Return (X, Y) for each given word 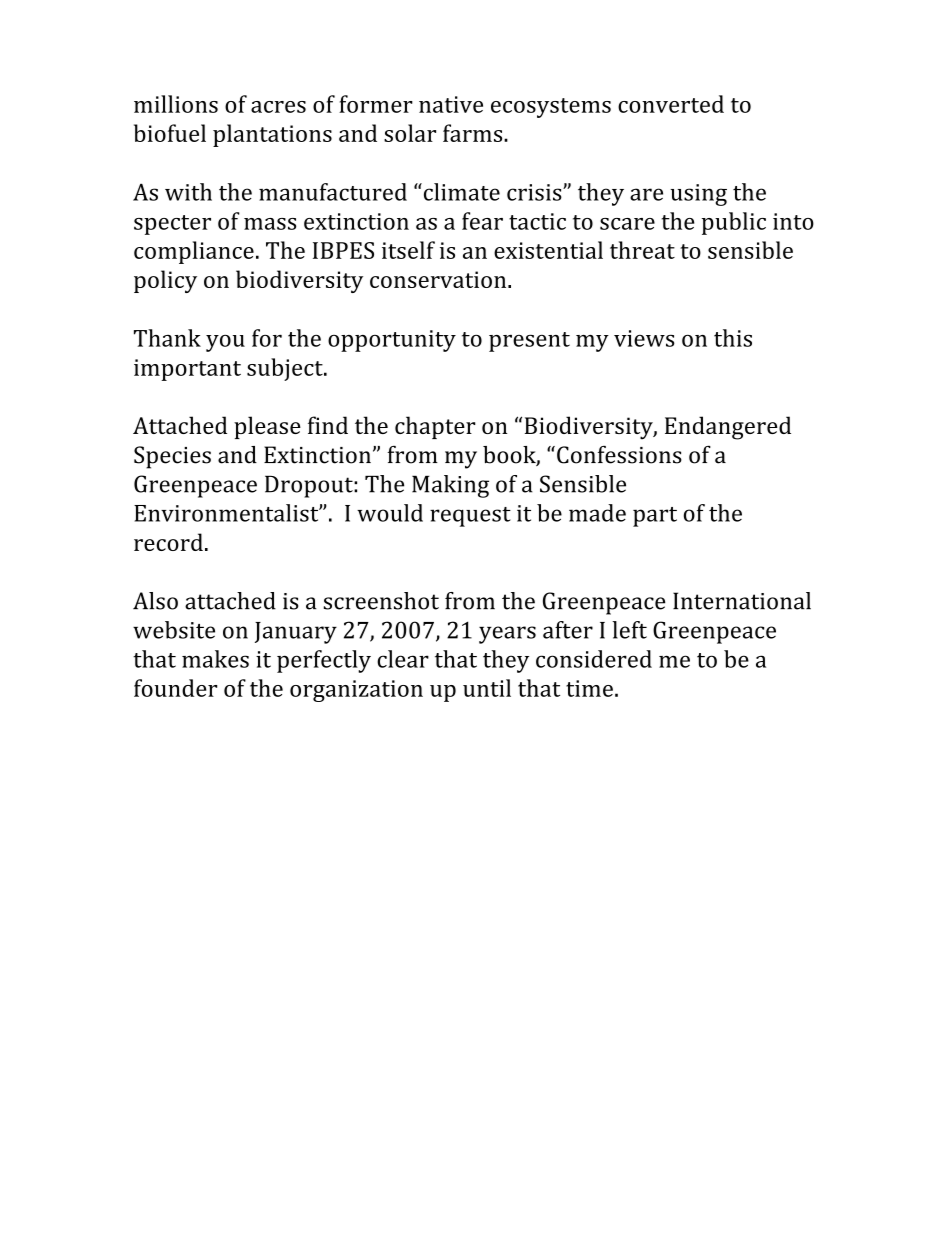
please (267, 427)
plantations (272, 135)
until (487, 688)
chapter (435, 427)
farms (474, 133)
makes (215, 659)
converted (671, 104)
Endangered (728, 428)
